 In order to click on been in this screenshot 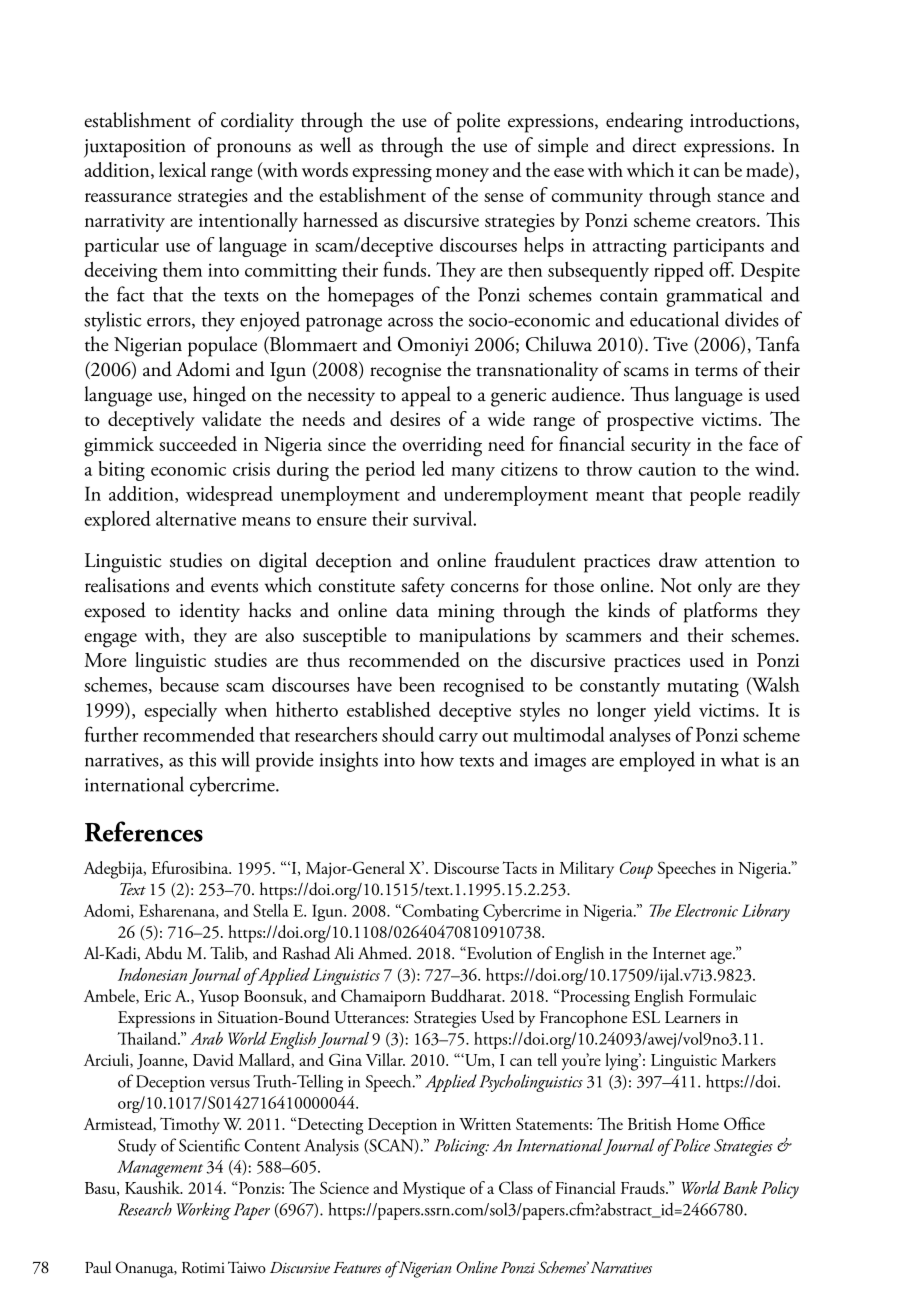, I will do `click(417, 684)`.
